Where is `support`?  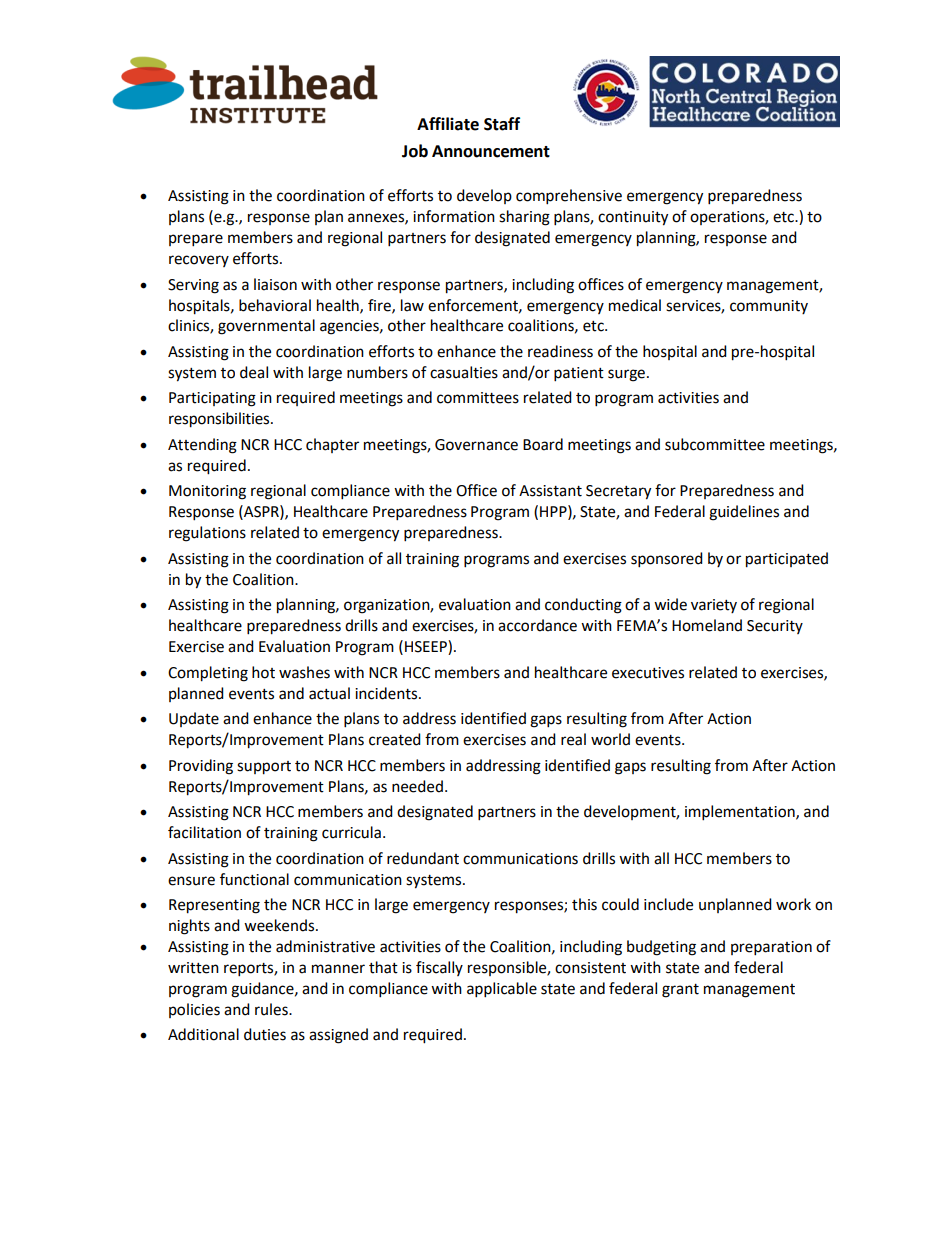 support is located at coordinates (264, 768).
